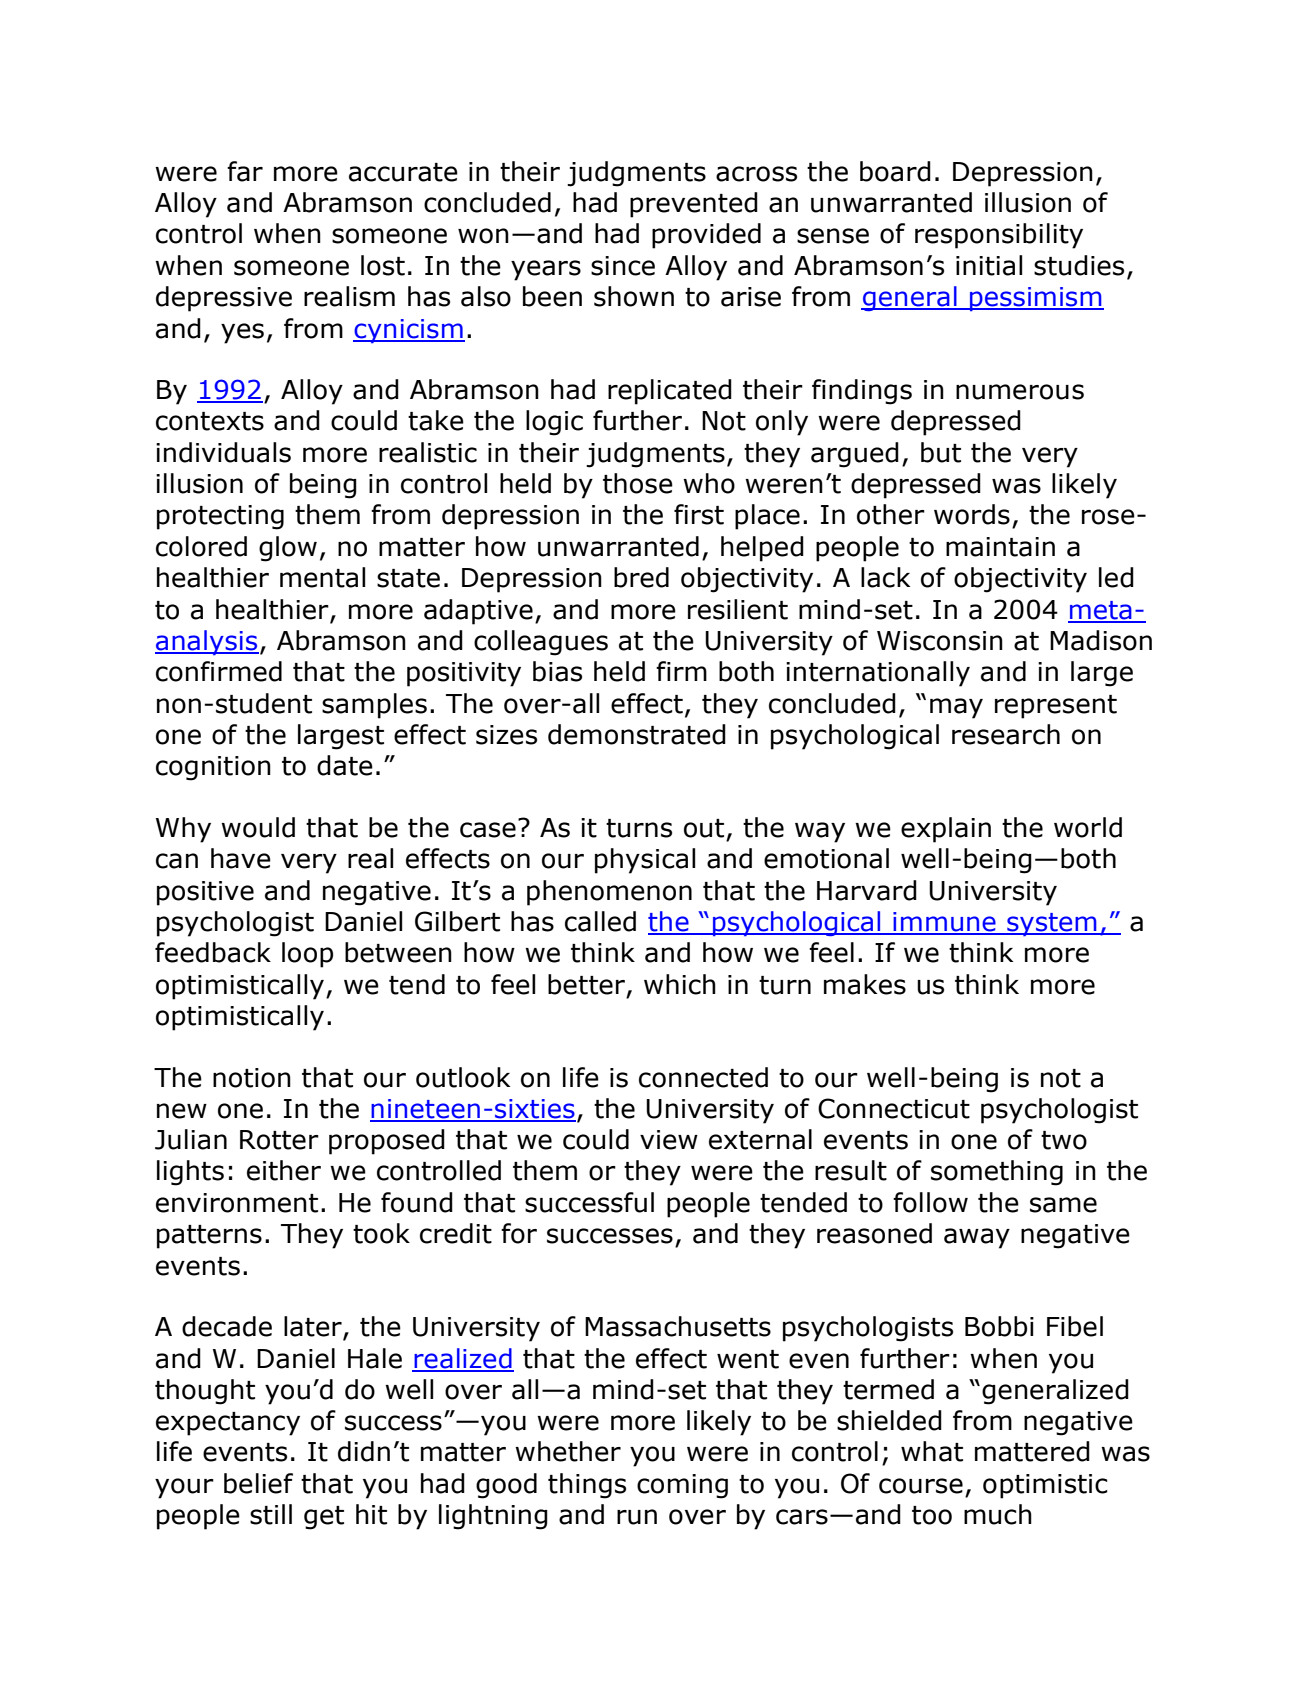 Image resolution: width=1316 pixels, height=1703 pixels. I want to click on would, so click(258, 827).
